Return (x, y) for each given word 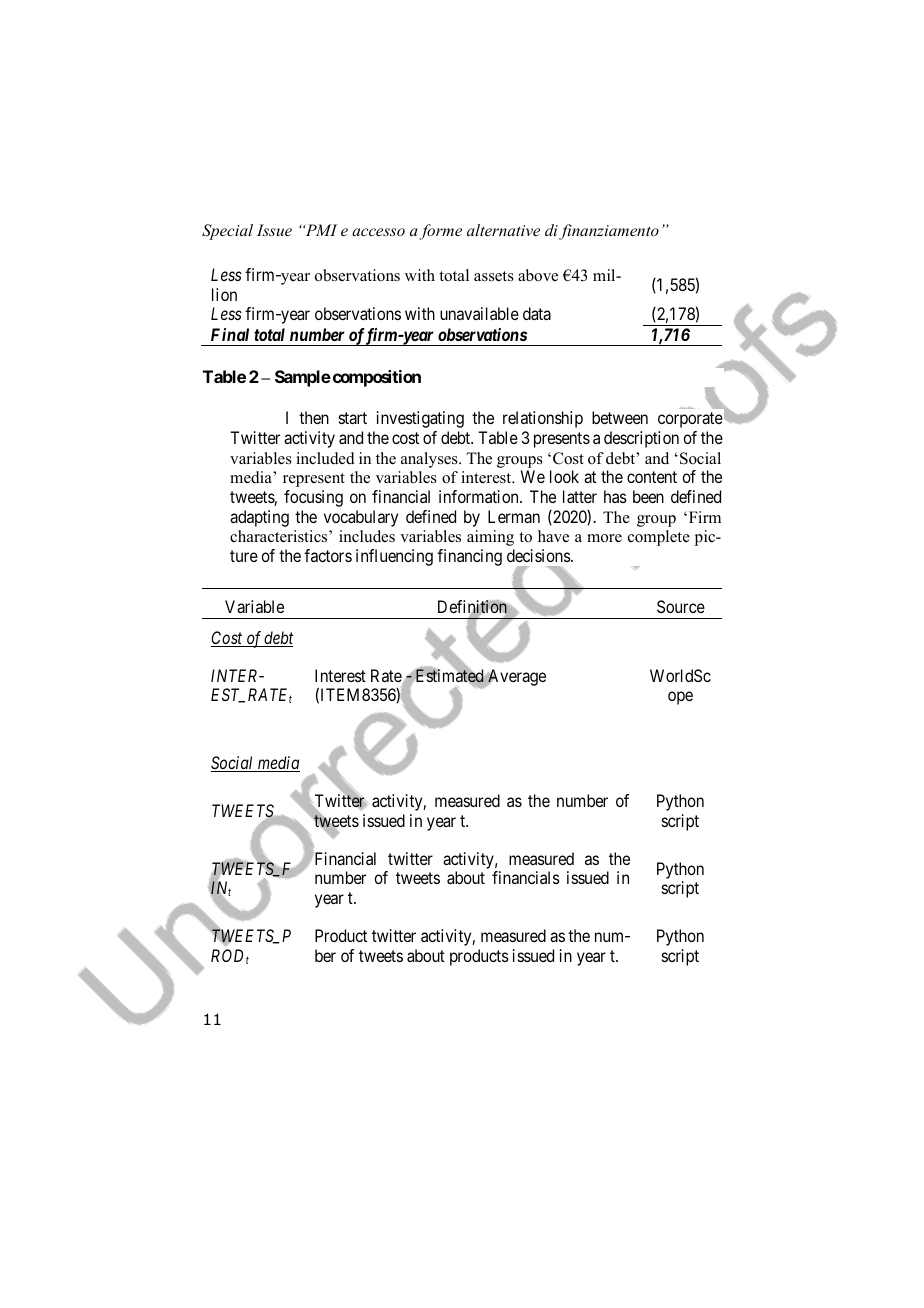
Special (227, 232)
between (620, 417)
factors (328, 555)
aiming (490, 538)
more (604, 538)
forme (440, 232)
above (538, 275)
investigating (420, 419)
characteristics (280, 536)
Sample (303, 378)
